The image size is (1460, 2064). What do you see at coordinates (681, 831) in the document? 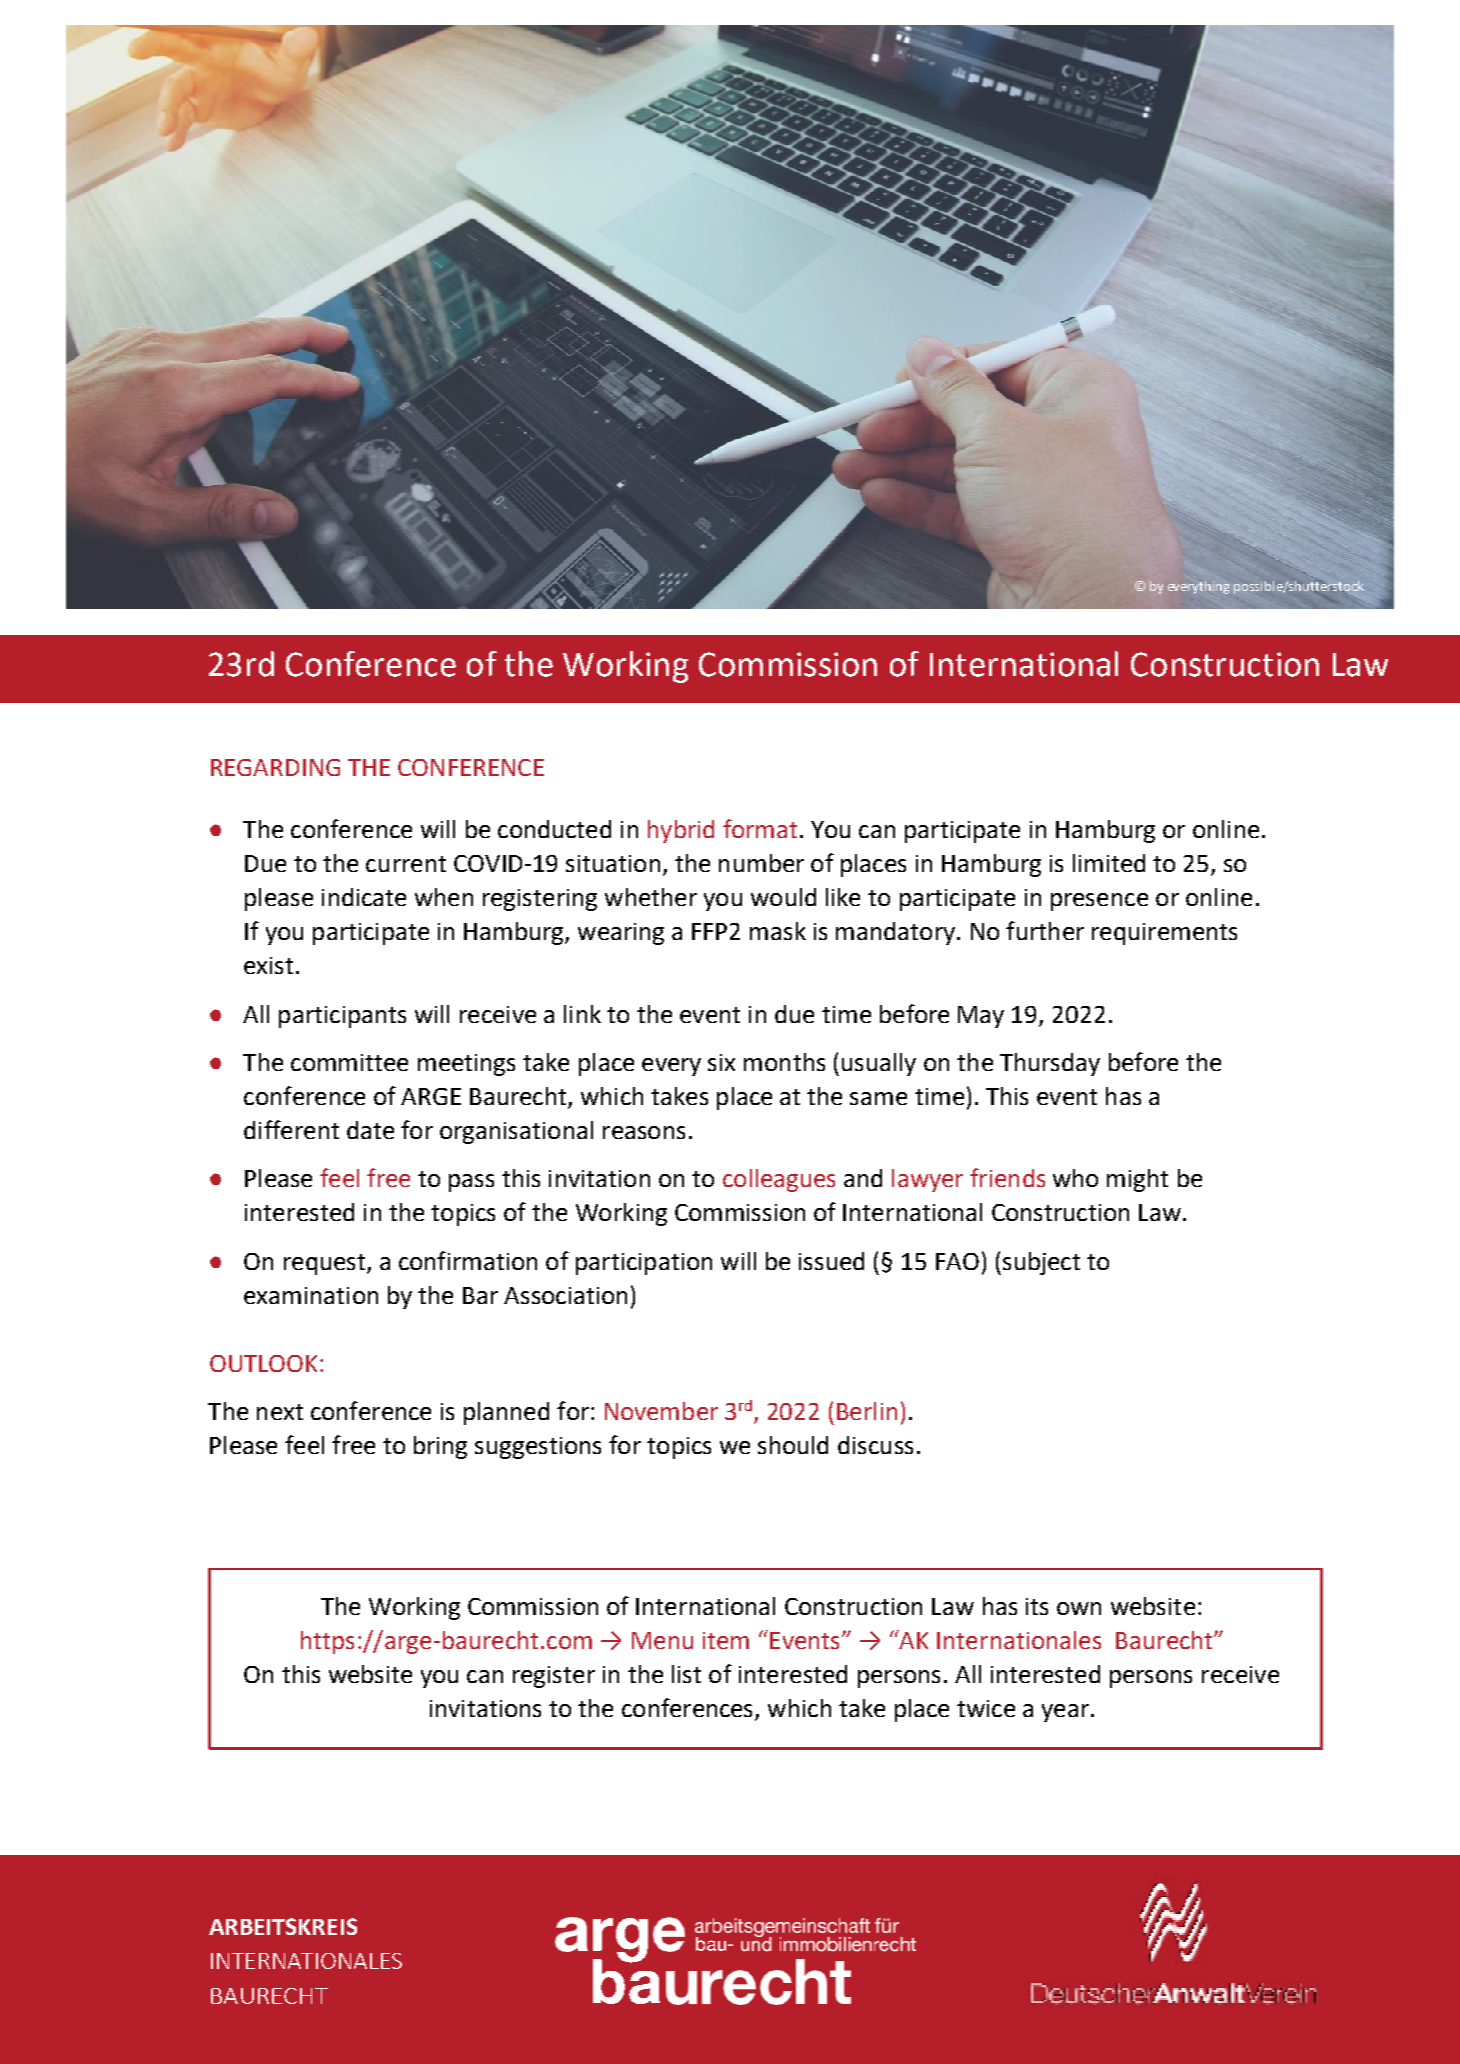
I see `hybrid` at bounding box center [681, 831].
